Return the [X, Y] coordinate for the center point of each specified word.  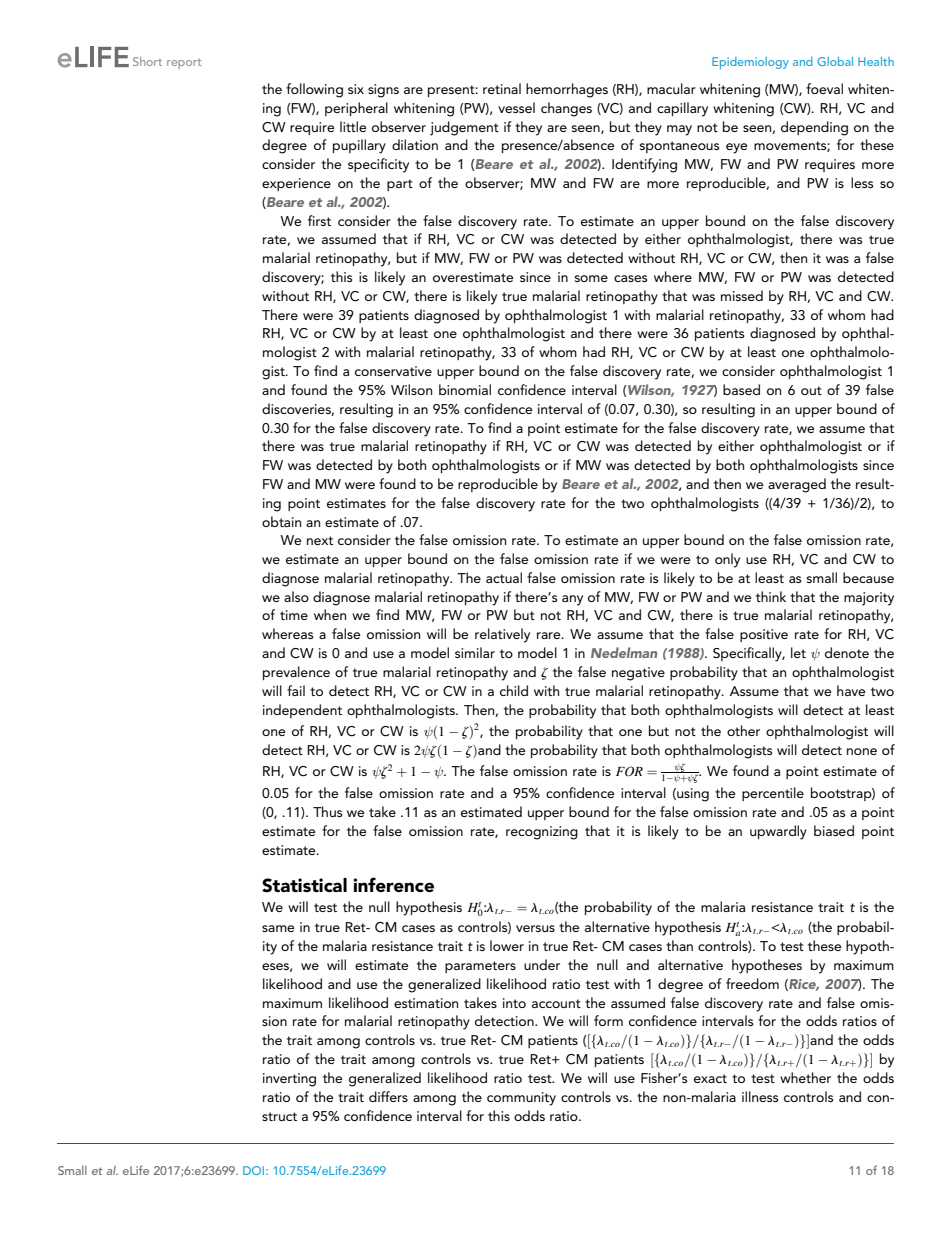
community [521, 1099]
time [294, 615]
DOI [255, 1170]
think [771, 596]
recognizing [542, 833]
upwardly [778, 832]
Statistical [304, 885]
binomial [465, 389]
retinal [502, 88]
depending [814, 128]
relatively [502, 635]
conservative [393, 371]
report [184, 64]
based [741, 389]
